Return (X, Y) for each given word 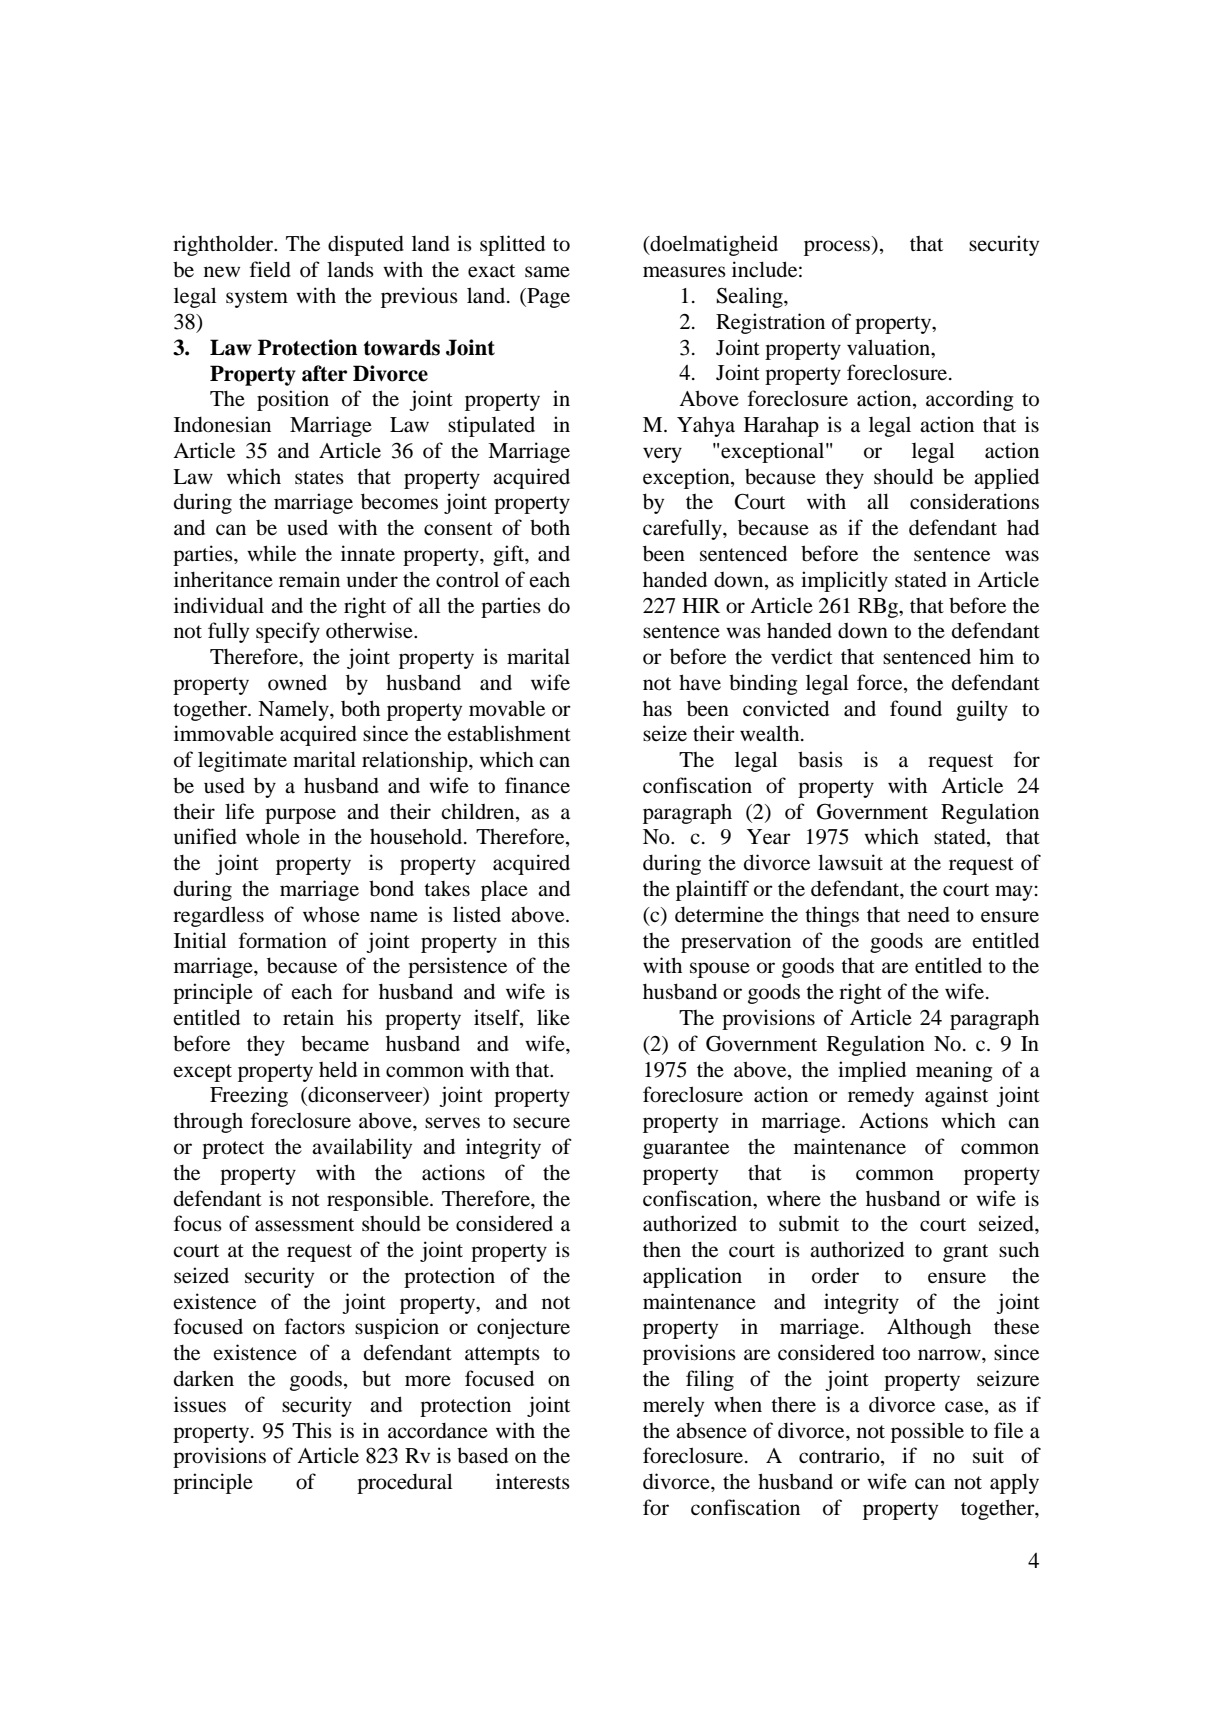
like (553, 1017)
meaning (954, 1071)
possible (927, 1432)
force (881, 682)
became (335, 1043)
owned (297, 683)
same (547, 272)
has (657, 709)
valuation (890, 347)
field (270, 269)
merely (673, 1407)
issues (200, 1404)
